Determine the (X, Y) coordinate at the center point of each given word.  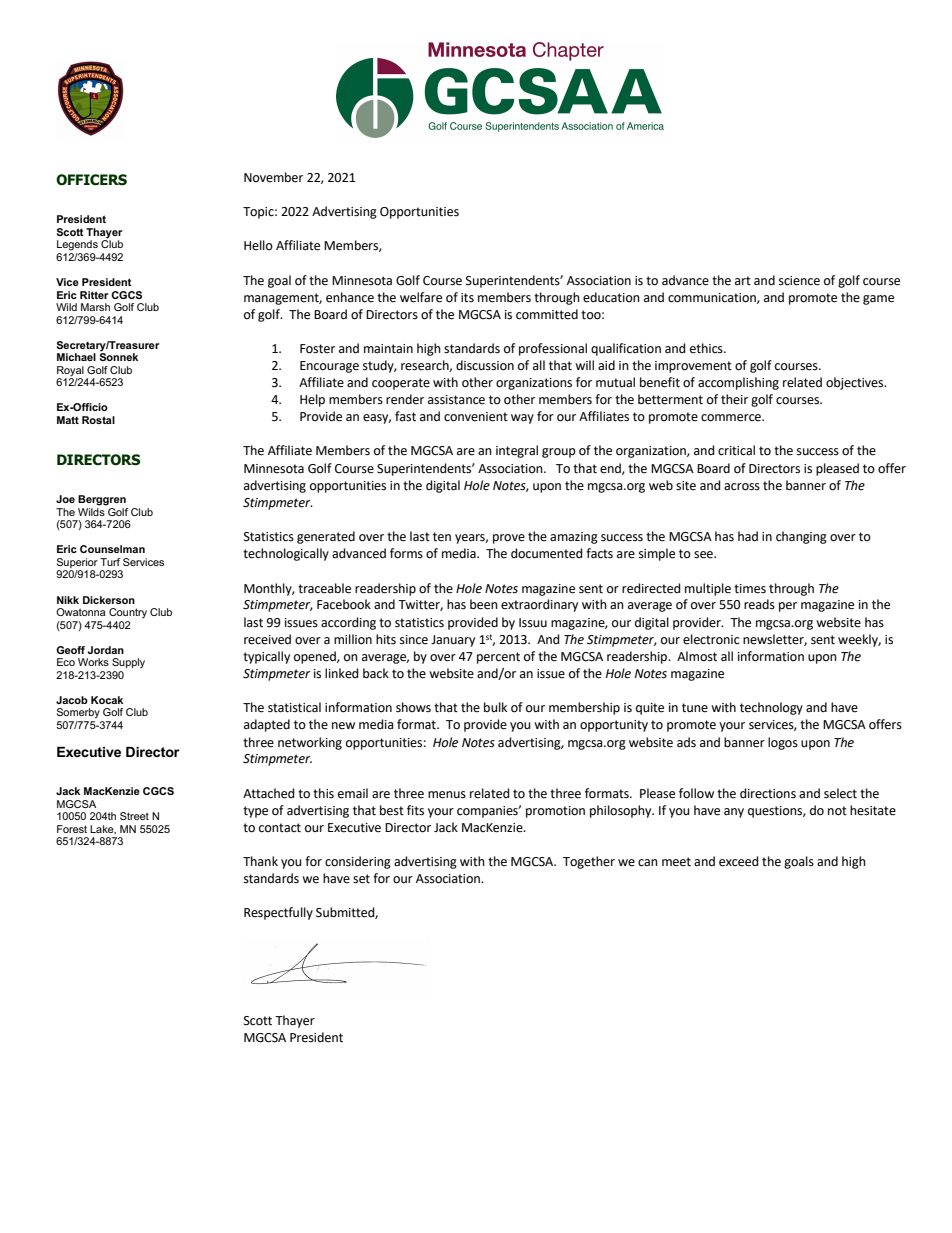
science (799, 281)
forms (406, 553)
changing (801, 537)
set (361, 879)
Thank (260, 861)
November (273, 177)
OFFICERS (91, 180)
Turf (110, 562)
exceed (739, 861)
